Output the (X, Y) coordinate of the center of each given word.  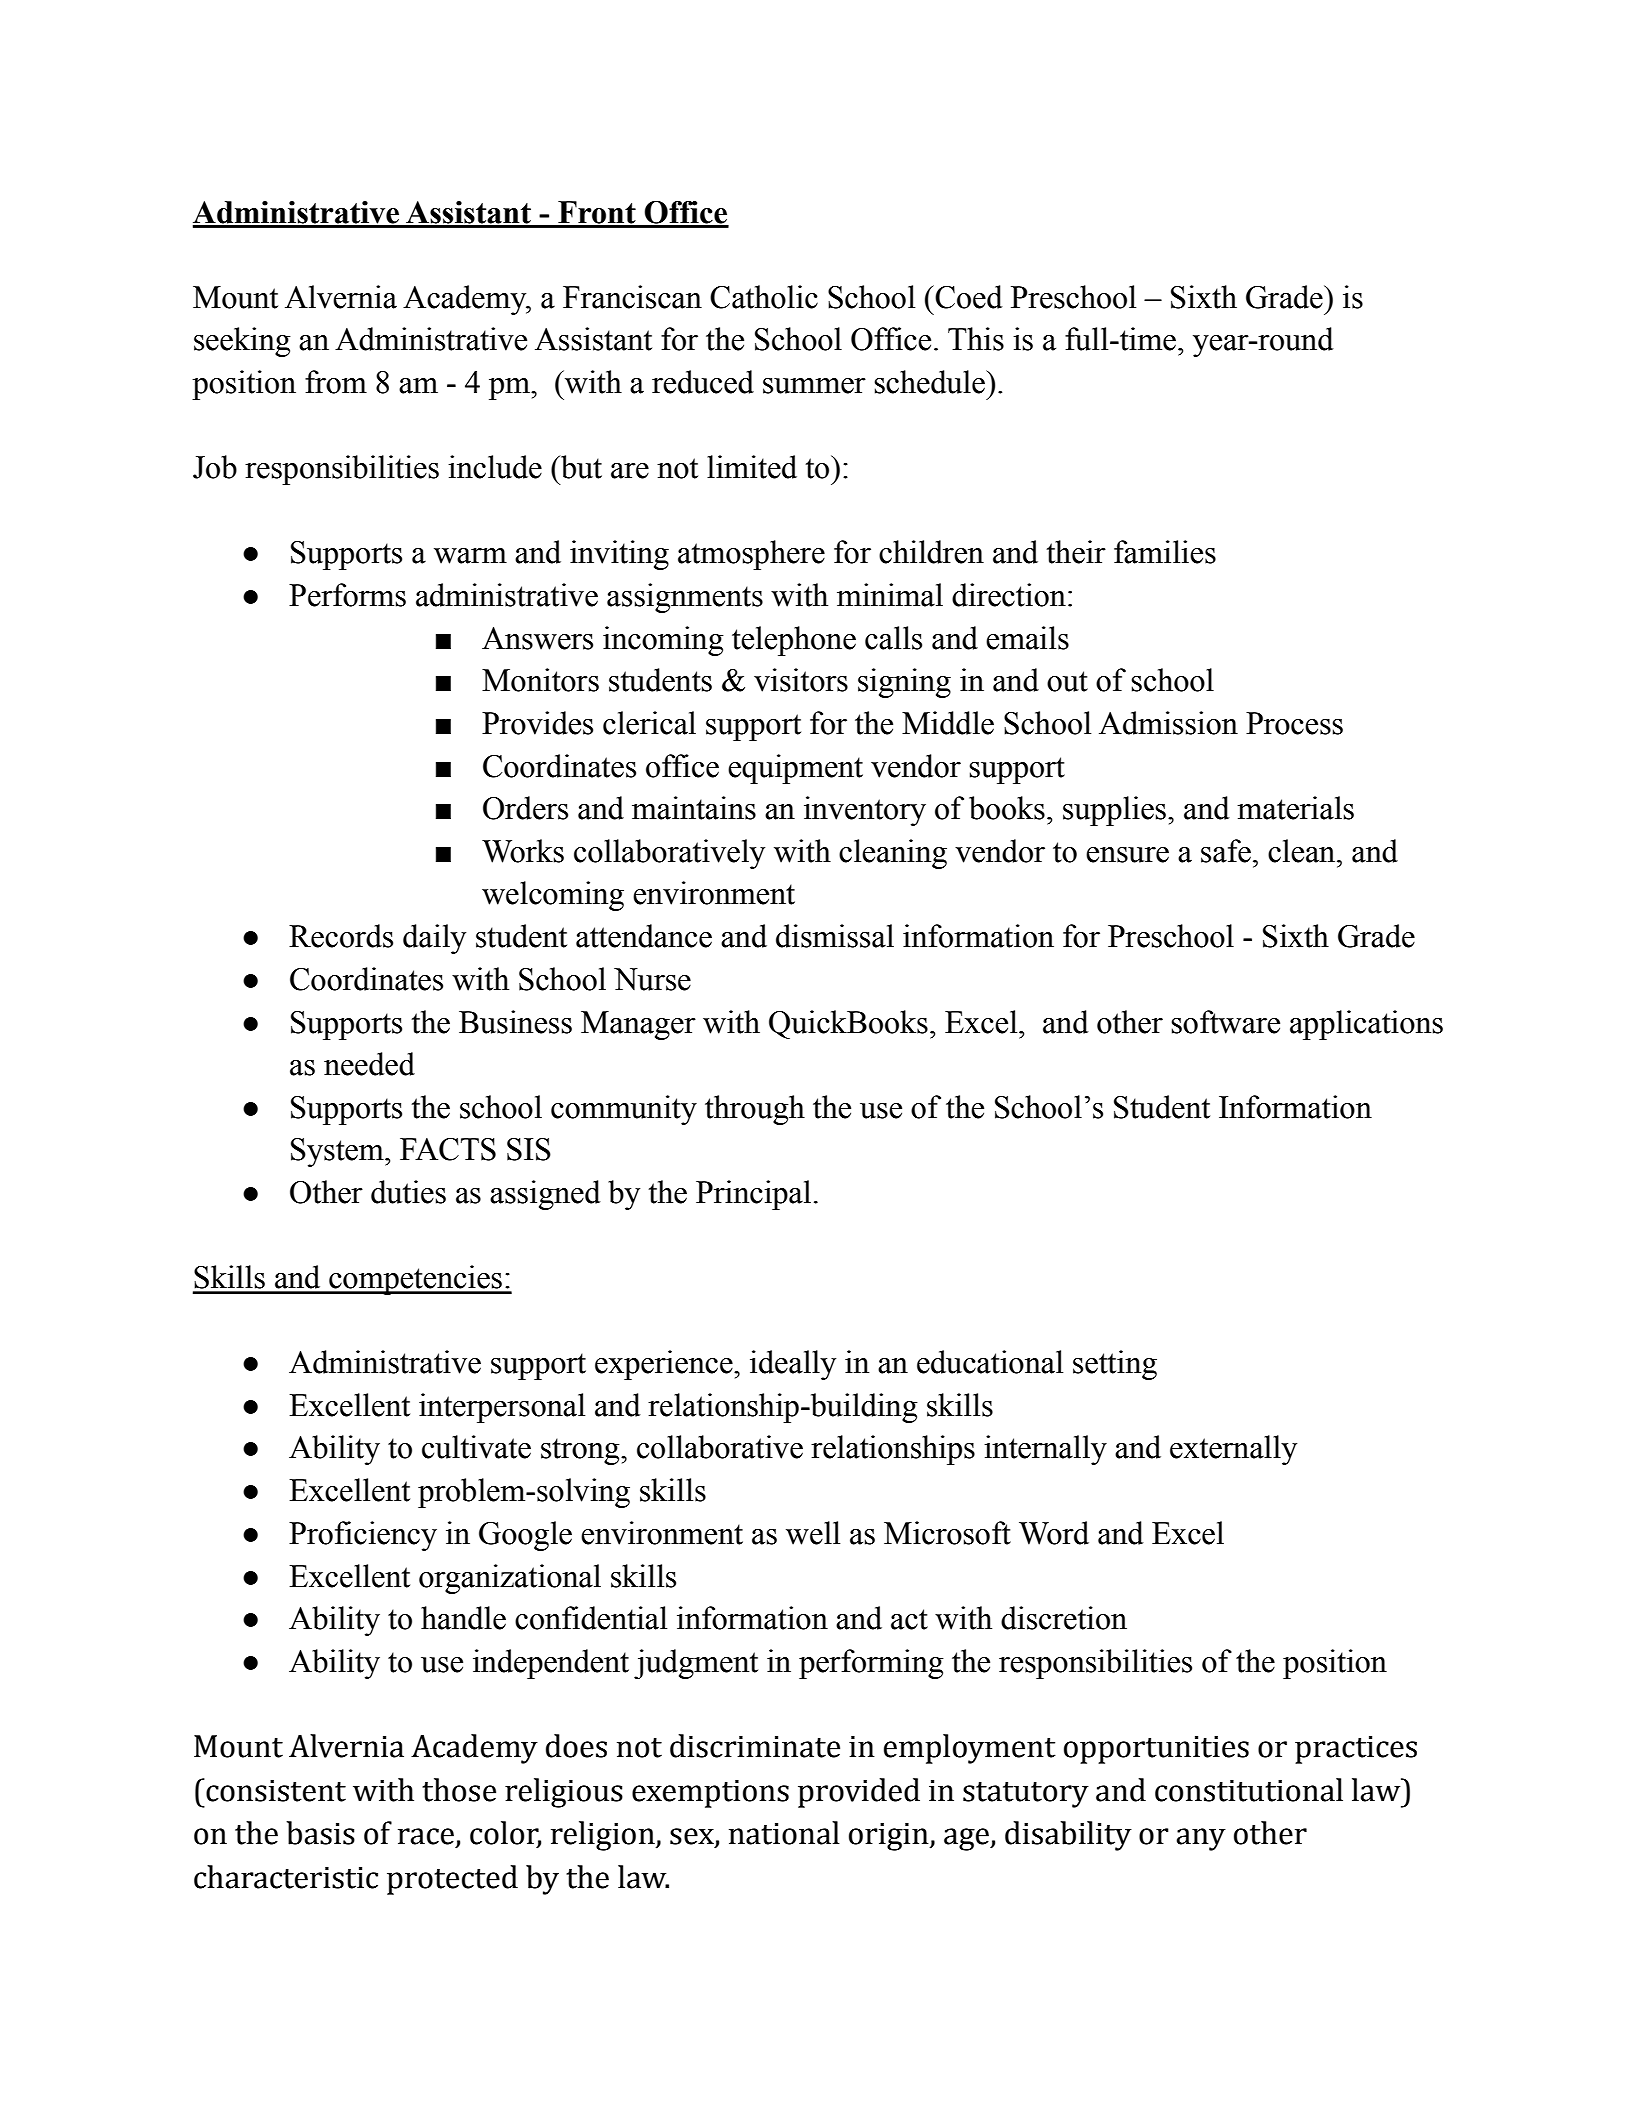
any (1201, 1839)
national (784, 1833)
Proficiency (363, 1536)
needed (369, 1064)
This (976, 339)
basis (320, 1833)
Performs (347, 595)
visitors (801, 680)
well (813, 1533)
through (755, 1110)
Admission (1168, 723)
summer (814, 386)
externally (1233, 1450)
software (1226, 1022)
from (336, 382)
